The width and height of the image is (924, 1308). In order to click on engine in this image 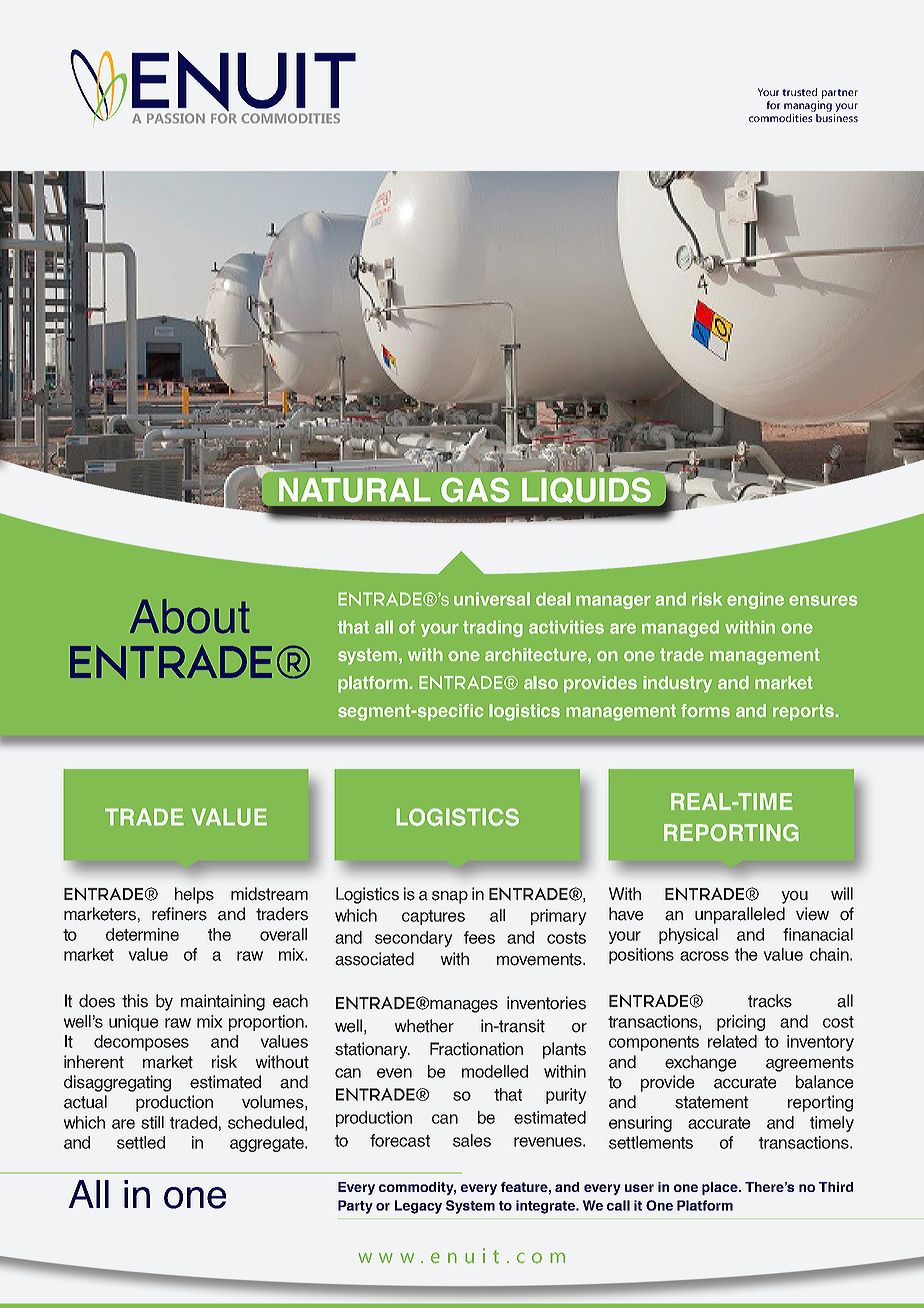, I will do `click(755, 600)`.
